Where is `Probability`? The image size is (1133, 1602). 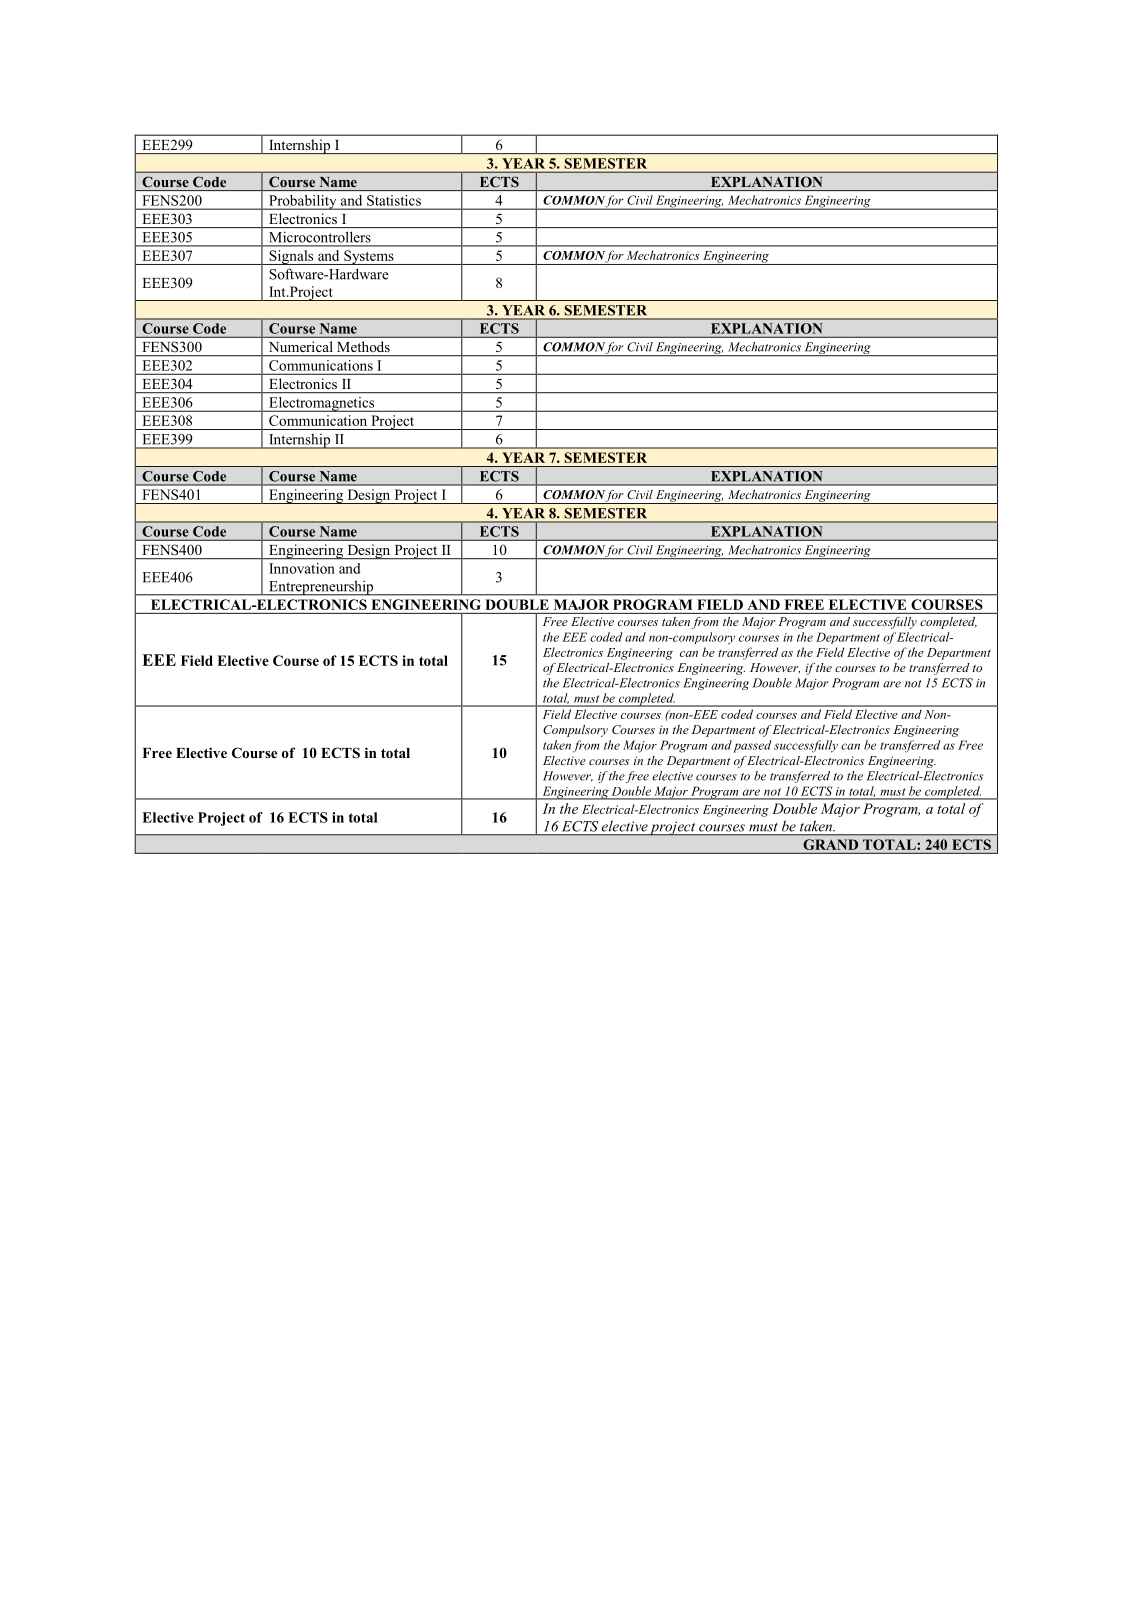
Probability is located at coordinates (303, 202).
